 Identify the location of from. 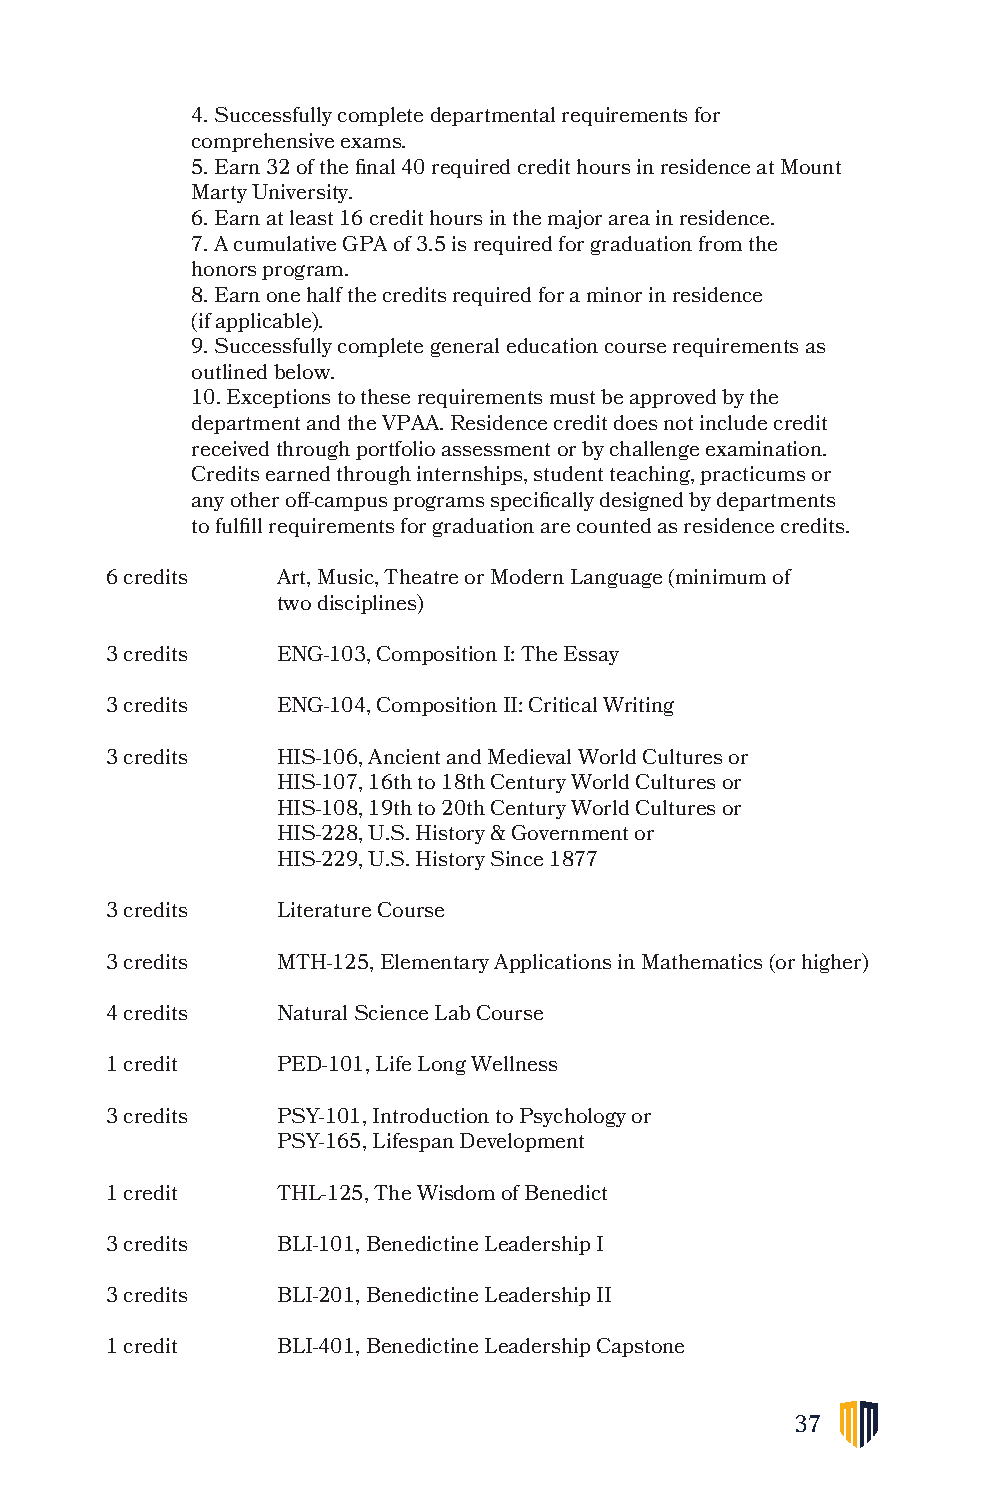
(720, 243).
